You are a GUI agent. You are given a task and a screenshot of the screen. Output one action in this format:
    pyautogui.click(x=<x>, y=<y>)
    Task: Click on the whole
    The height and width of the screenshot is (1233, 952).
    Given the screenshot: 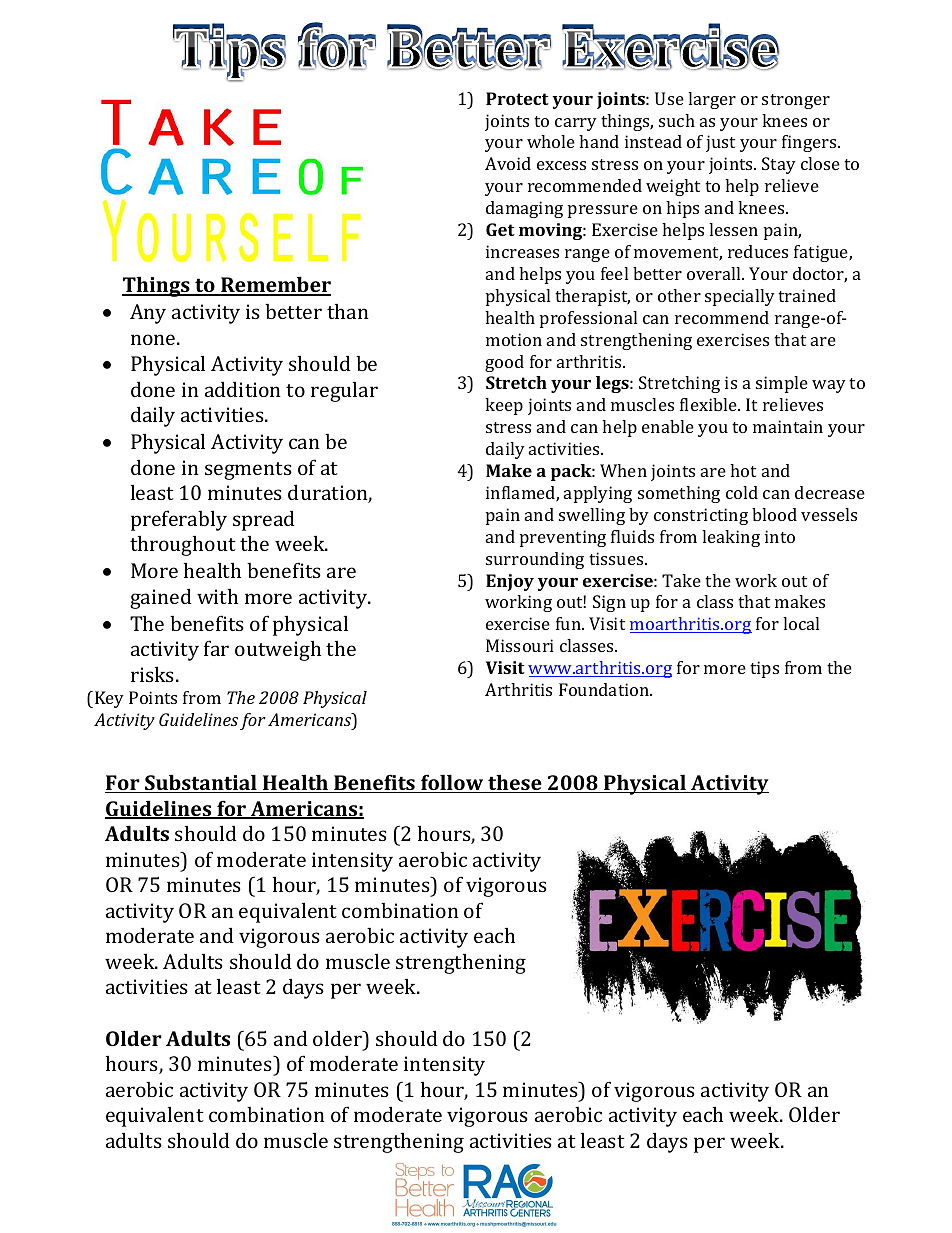 What is the action you would take?
    pyautogui.click(x=551, y=141)
